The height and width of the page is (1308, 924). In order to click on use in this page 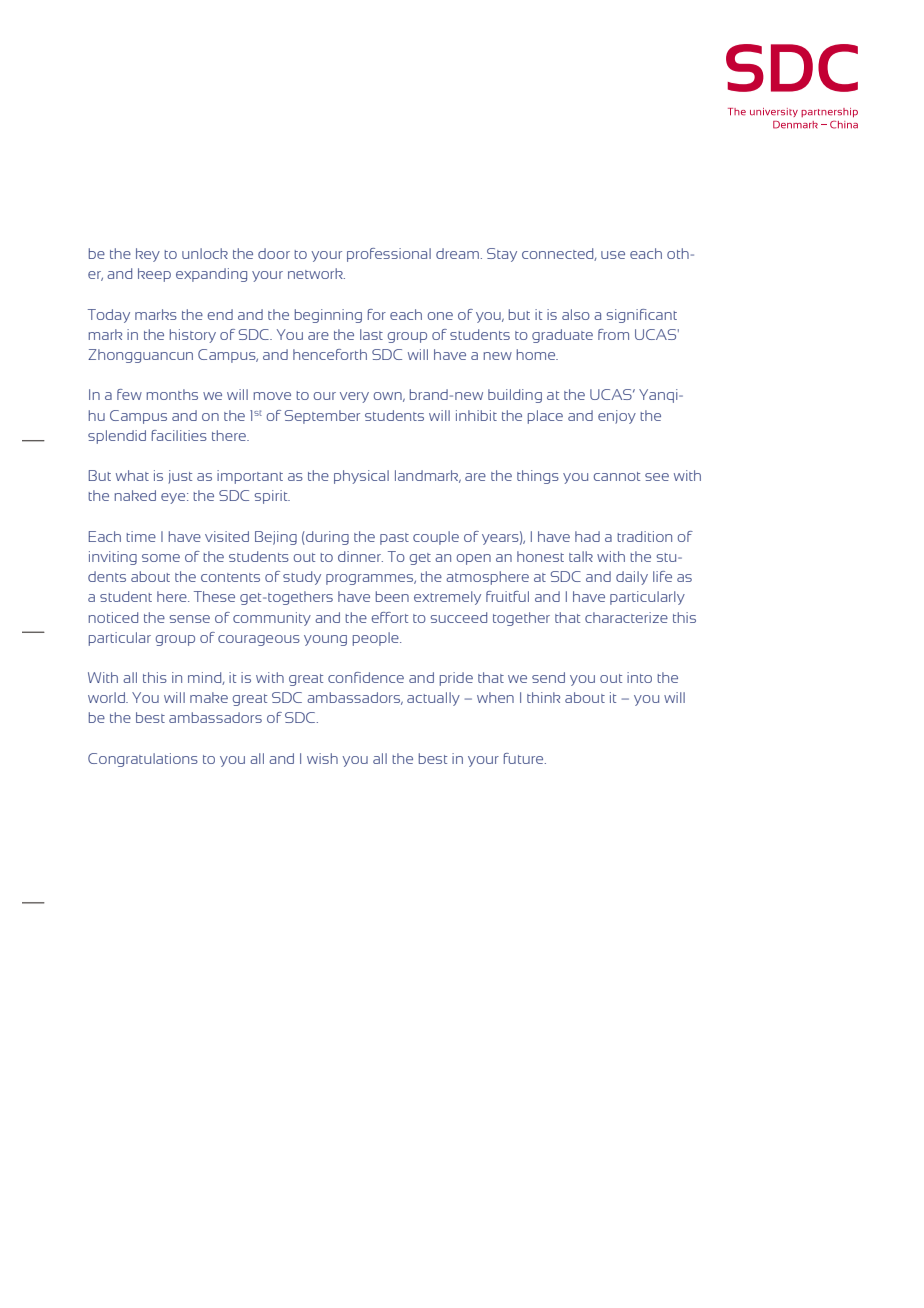, I will do `click(613, 255)`.
